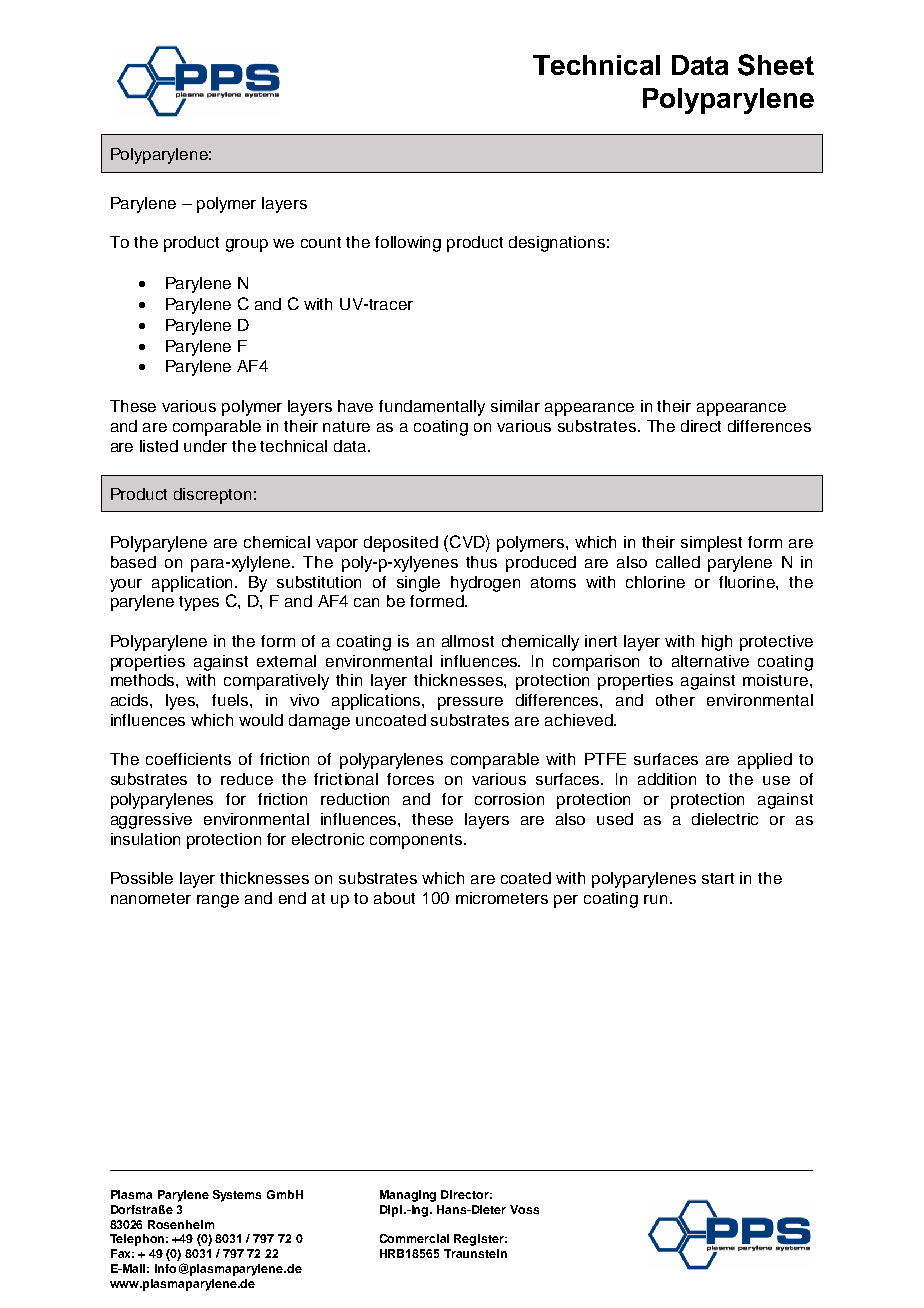 This screenshot has height=1308, width=924. What do you see at coordinates (408, 244) in the screenshot?
I see `following` at bounding box center [408, 244].
